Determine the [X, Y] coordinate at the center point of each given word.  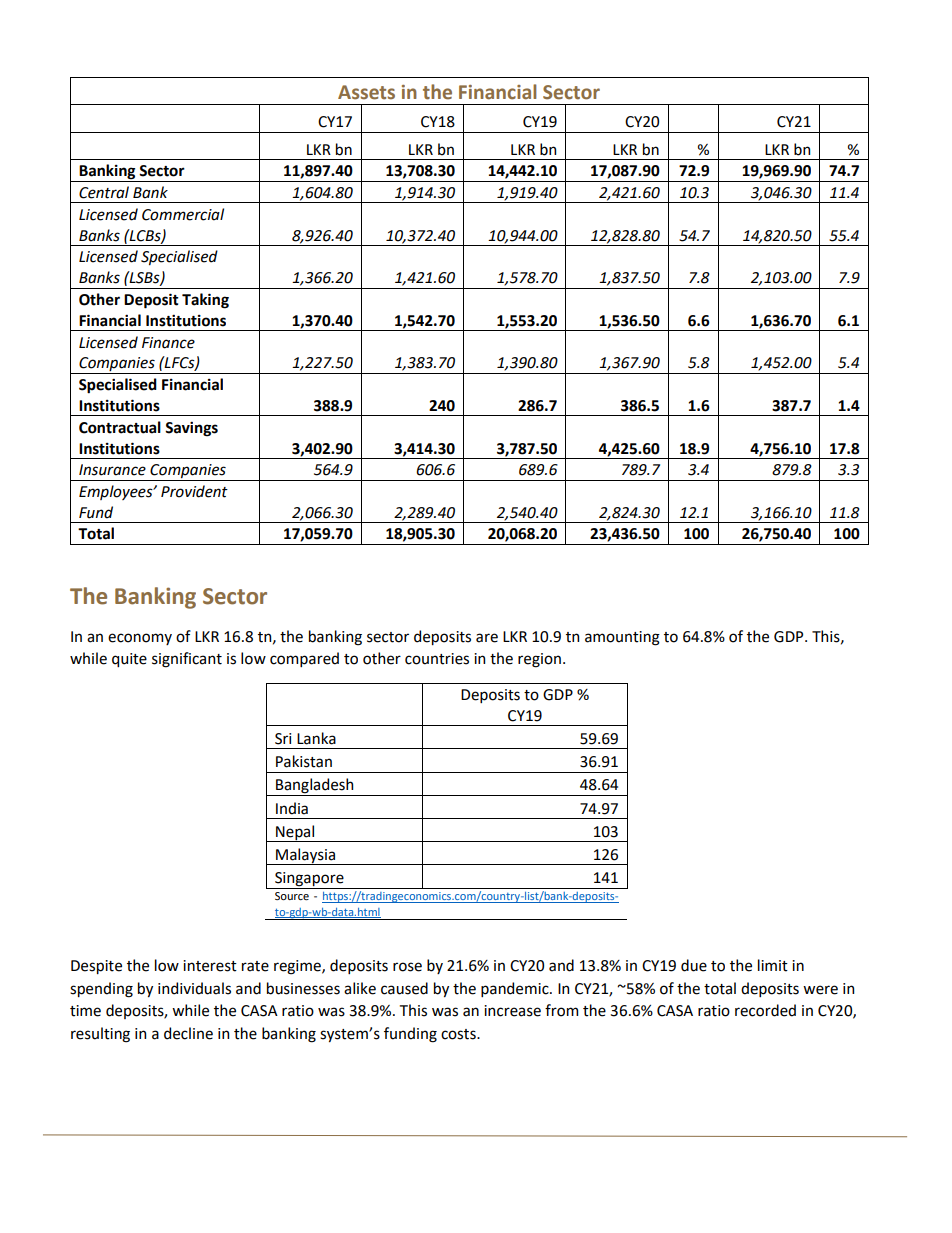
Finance [168, 343]
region [539, 660]
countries [437, 659]
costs [459, 1034]
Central [104, 192]
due [694, 965]
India [292, 808]
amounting [622, 638]
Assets [366, 92]
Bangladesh [315, 787]
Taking [205, 301]
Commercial [183, 214]
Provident [194, 491]
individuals [194, 988]
